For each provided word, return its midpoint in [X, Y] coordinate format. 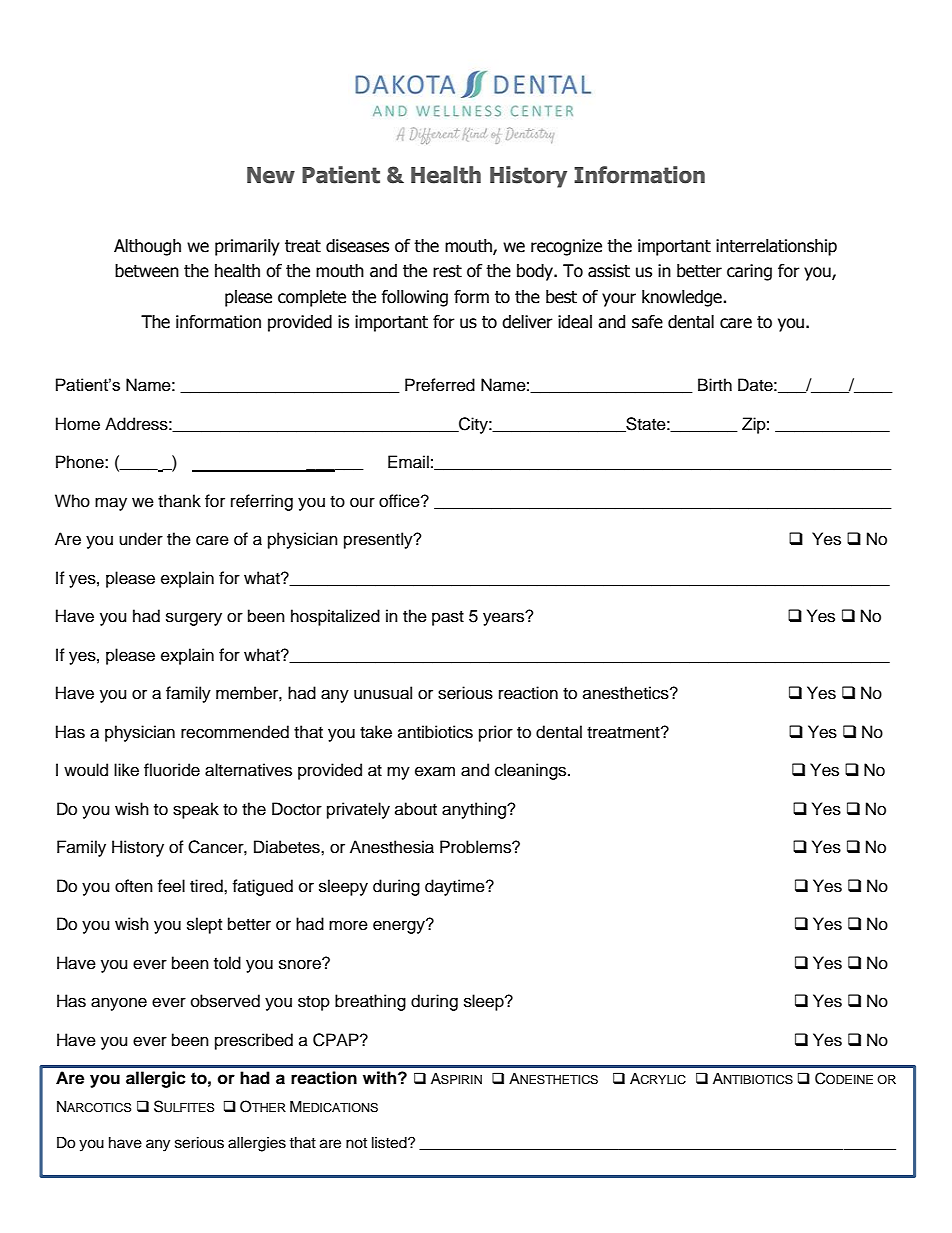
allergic [156, 1079]
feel [171, 886]
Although [147, 247]
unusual [383, 693]
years [505, 618]
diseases [357, 246]
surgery [194, 619]
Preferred [440, 385]
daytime [456, 887]
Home [78, 424]
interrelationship [776, 247]
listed [390, 1143]
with [381, 1077]
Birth [715, 384]
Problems [476, 847]
